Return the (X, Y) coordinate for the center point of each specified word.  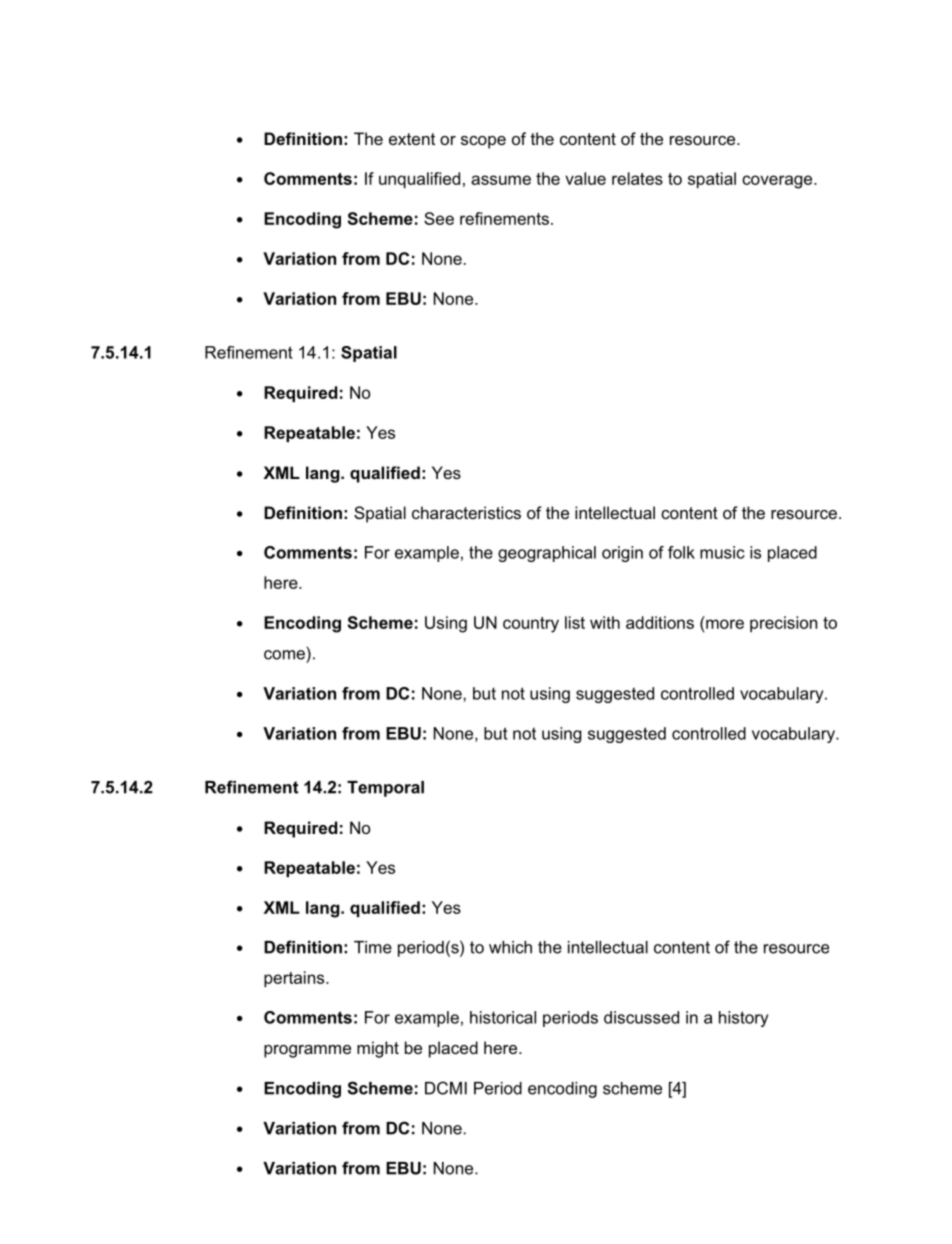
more (725, 624)
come (284, 655)
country (531, 625)
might (378, 1049)
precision (783, 624)
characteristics (466, 512)
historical (503, 1017)
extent (412, 139)
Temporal (385, 789)
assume (501, 180)
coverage (778, 182)
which (510, 947)
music (722, 552)
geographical (547, 554)
